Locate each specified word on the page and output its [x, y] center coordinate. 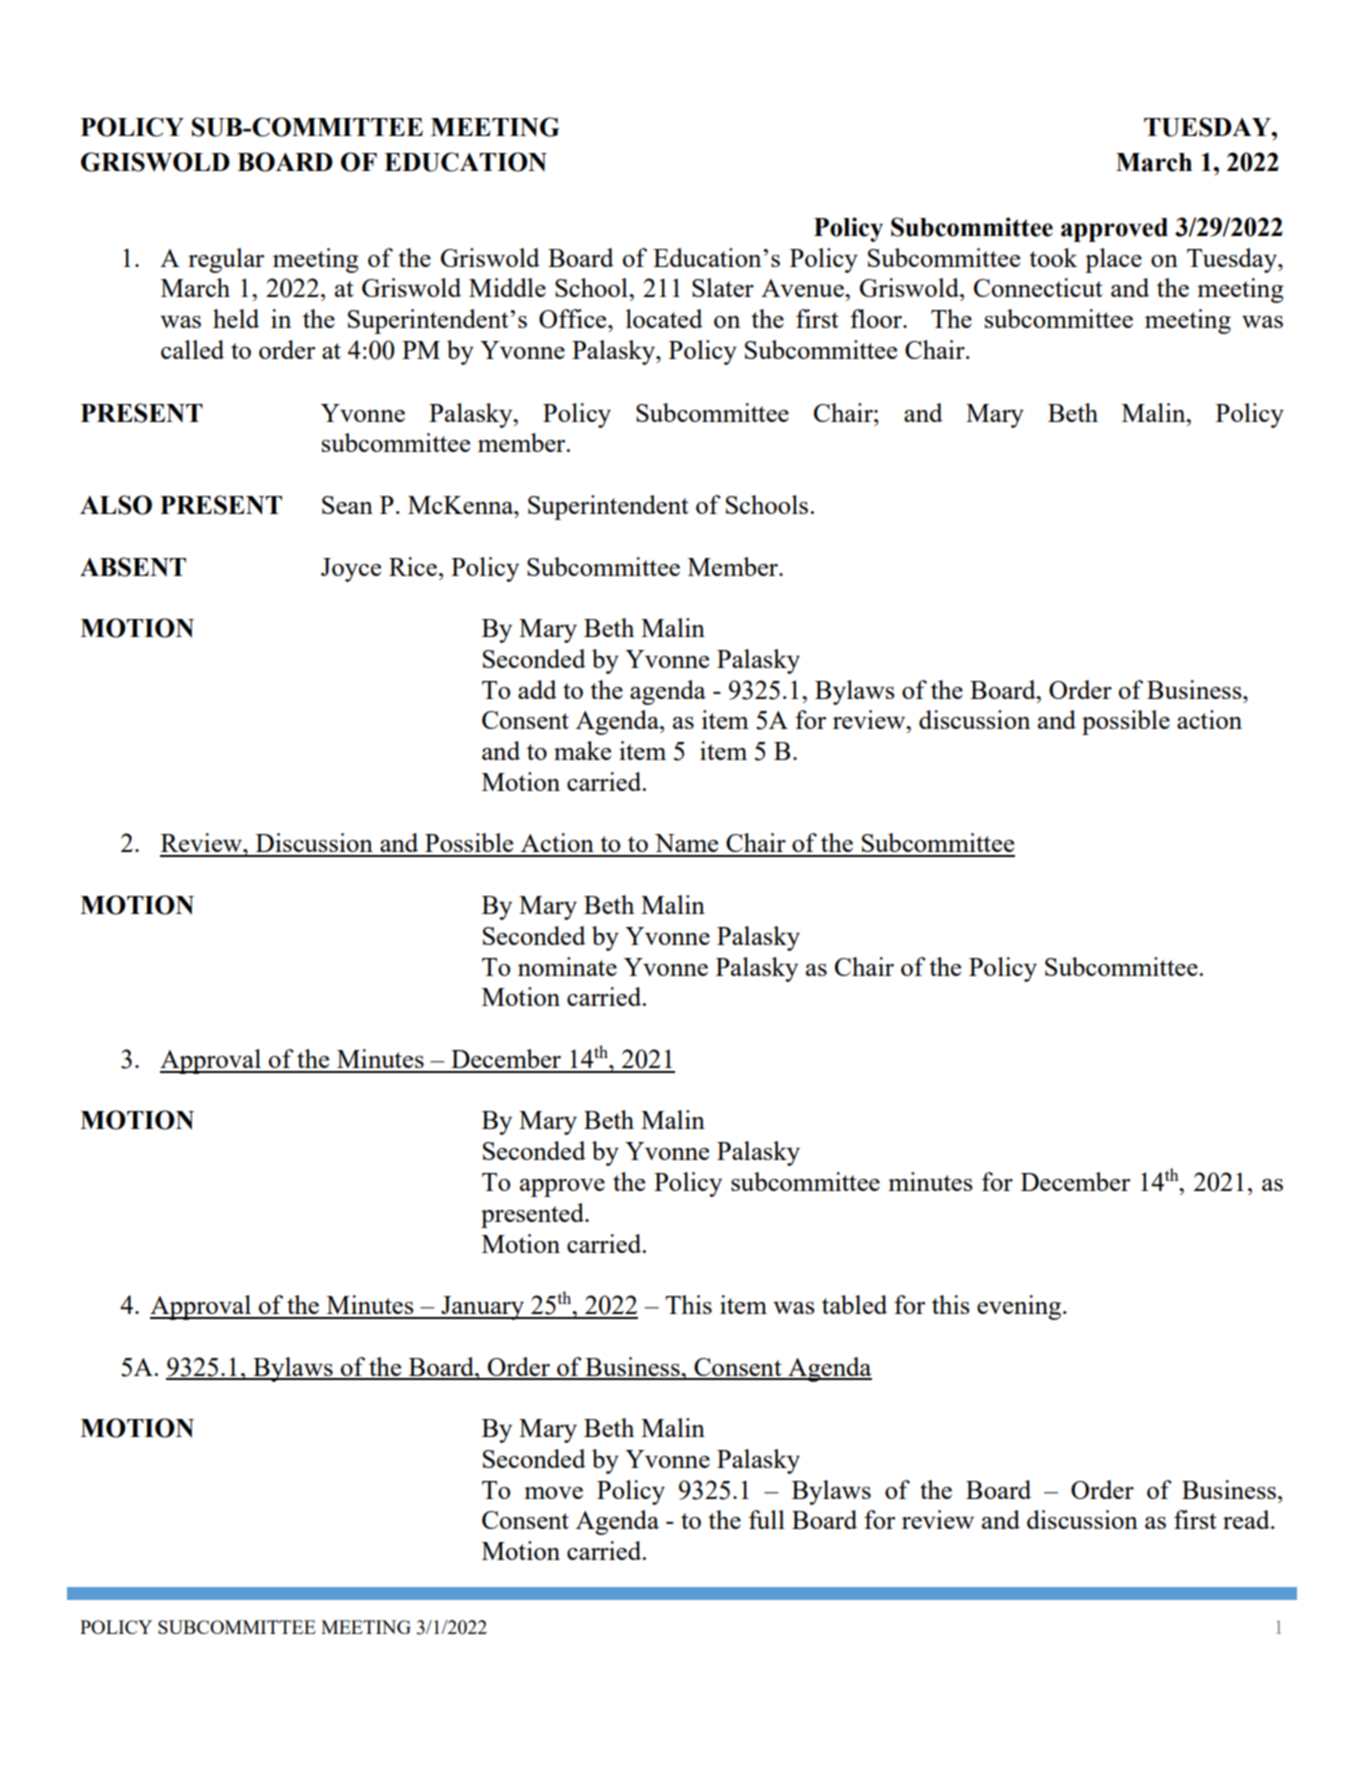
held [236, 318]
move [553, 1493]
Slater [723, 287]
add [537, 689]
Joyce [351, 570]
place [1113, 260]
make [582, 750]
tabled [854, 1304]
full [767, 1519]
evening [1020, 1307]
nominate [567, 966]
